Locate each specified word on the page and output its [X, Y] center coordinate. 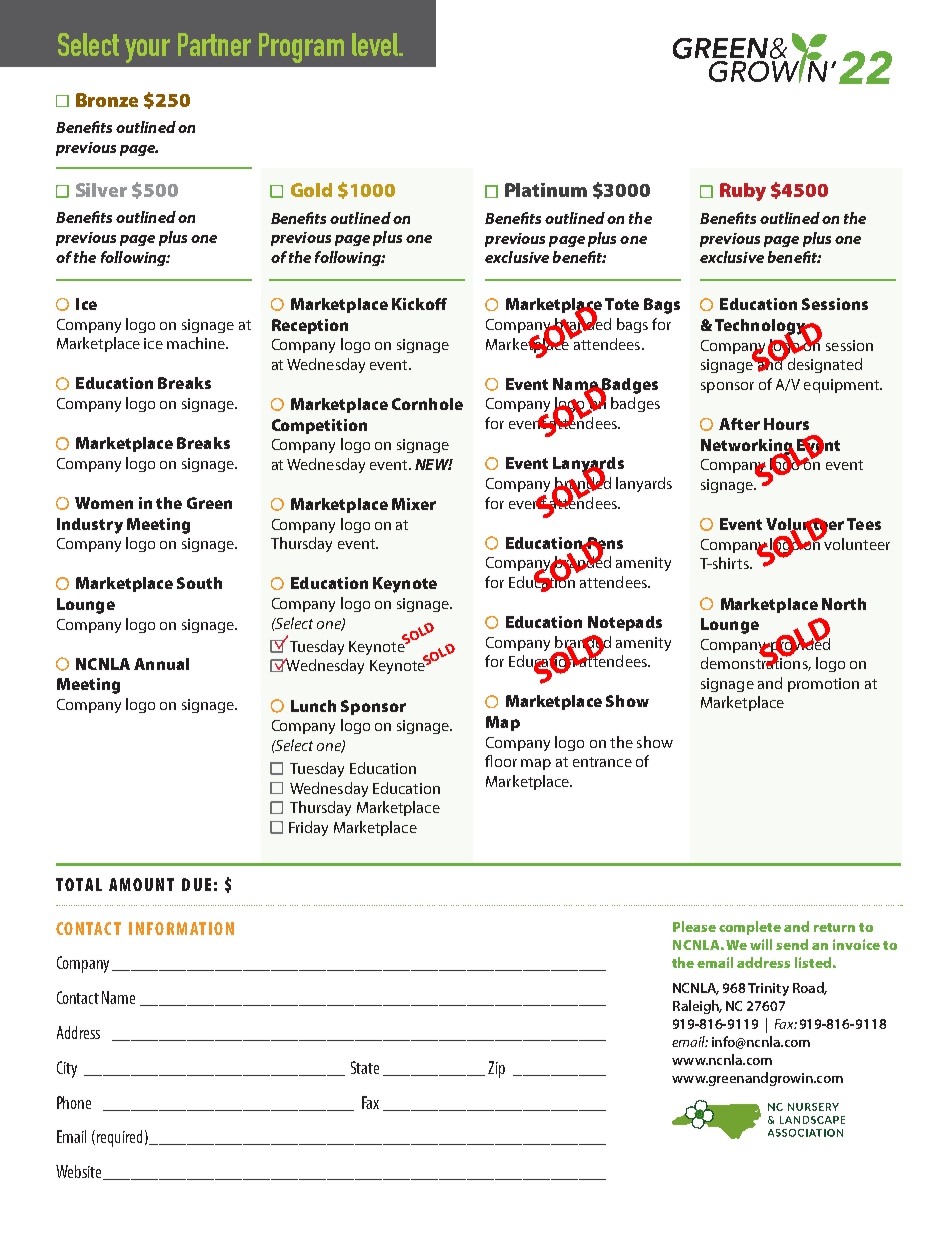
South [199, 583]
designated [823, 364]
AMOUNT [141, 884]
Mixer [414, 504]
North [844, 604]
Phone [74, 1102]
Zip [496, 1069]
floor [501, 761]
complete [750, 928]
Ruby [743, 192]
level [376, 44]
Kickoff [419, 304]
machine [197, 343]
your [147, 51]
